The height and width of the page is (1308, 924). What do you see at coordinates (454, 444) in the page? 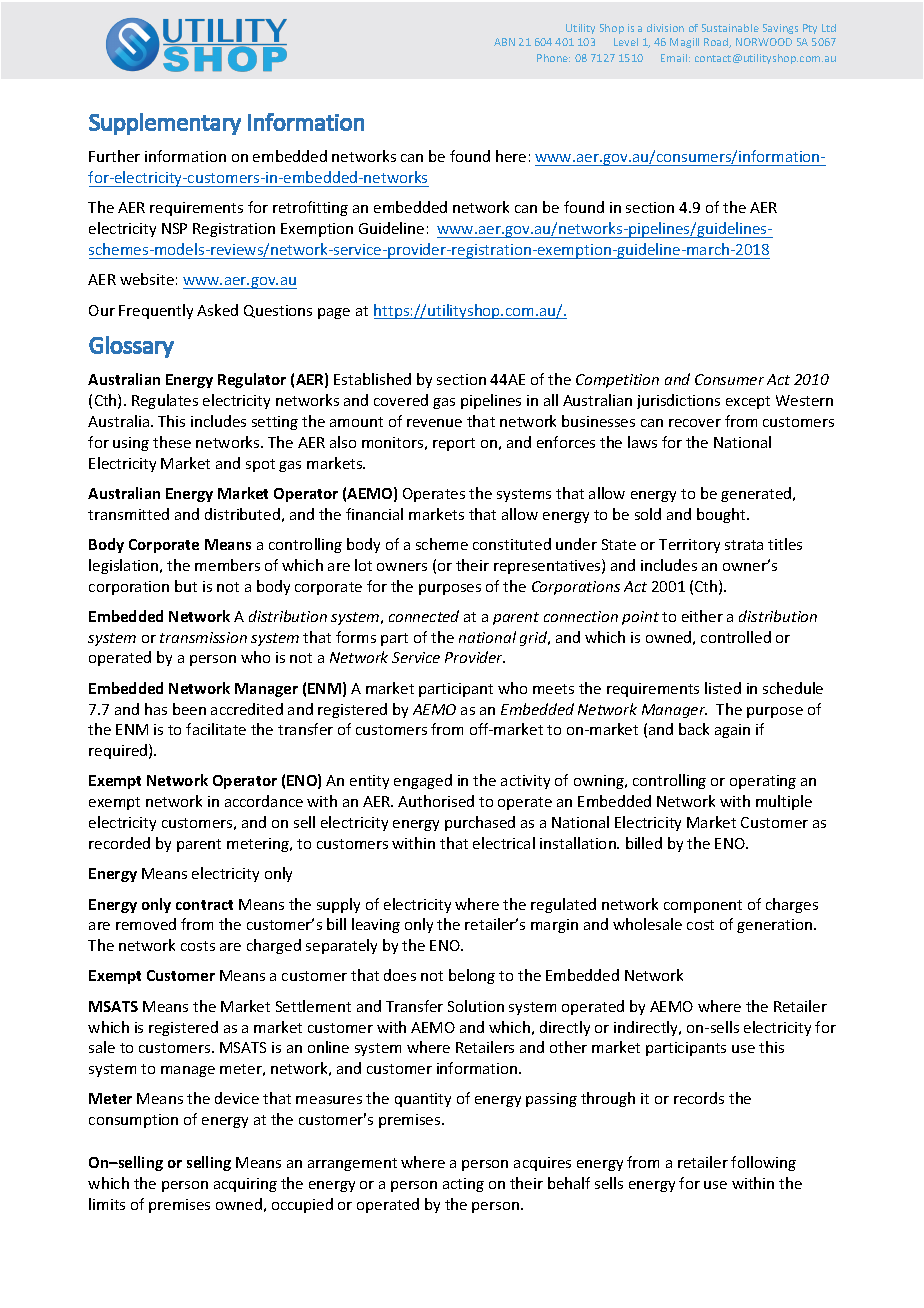
I see `report` at bounding box center [454, 444].
